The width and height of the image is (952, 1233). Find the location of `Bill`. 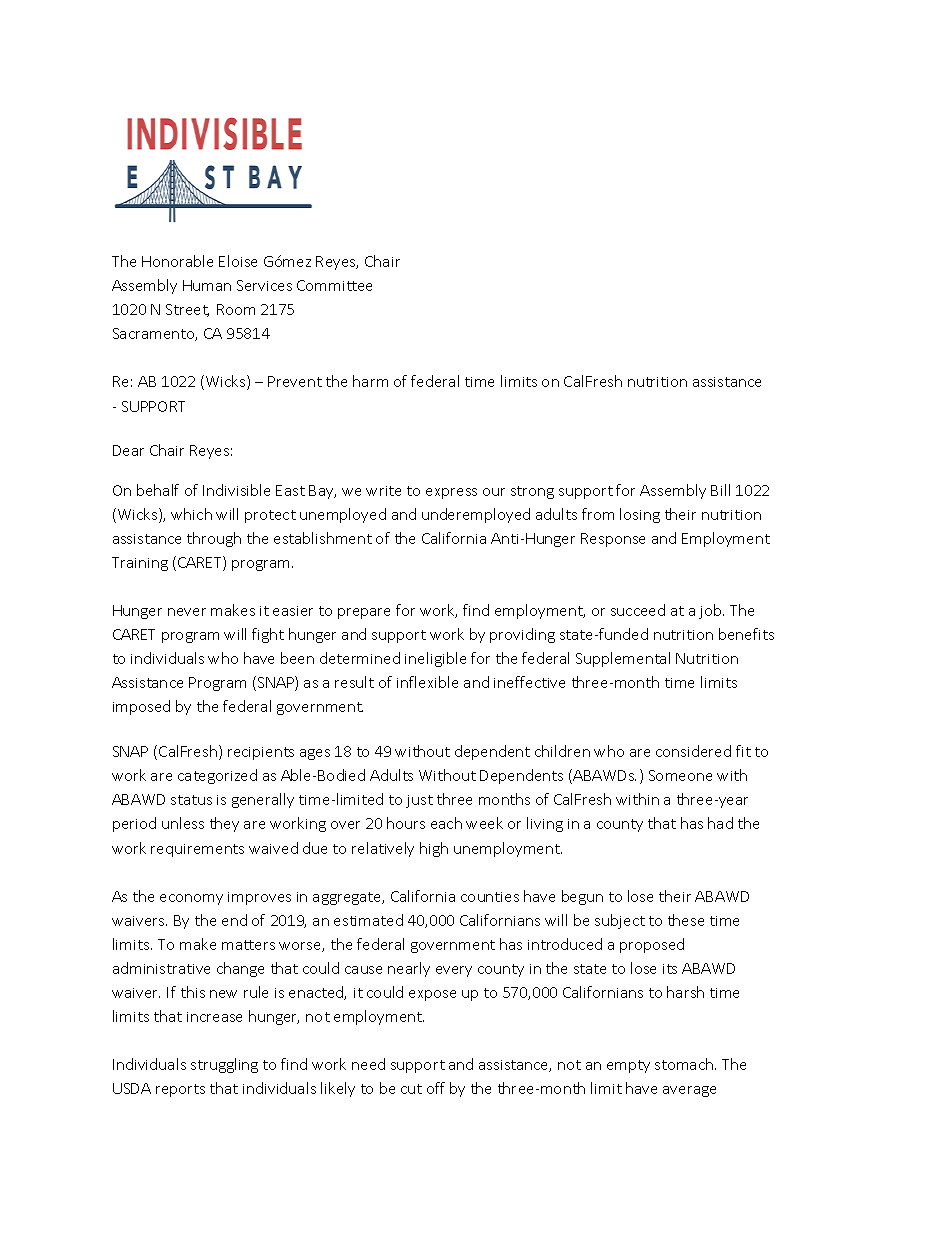

Bill is located at coordinates (720, 490).
